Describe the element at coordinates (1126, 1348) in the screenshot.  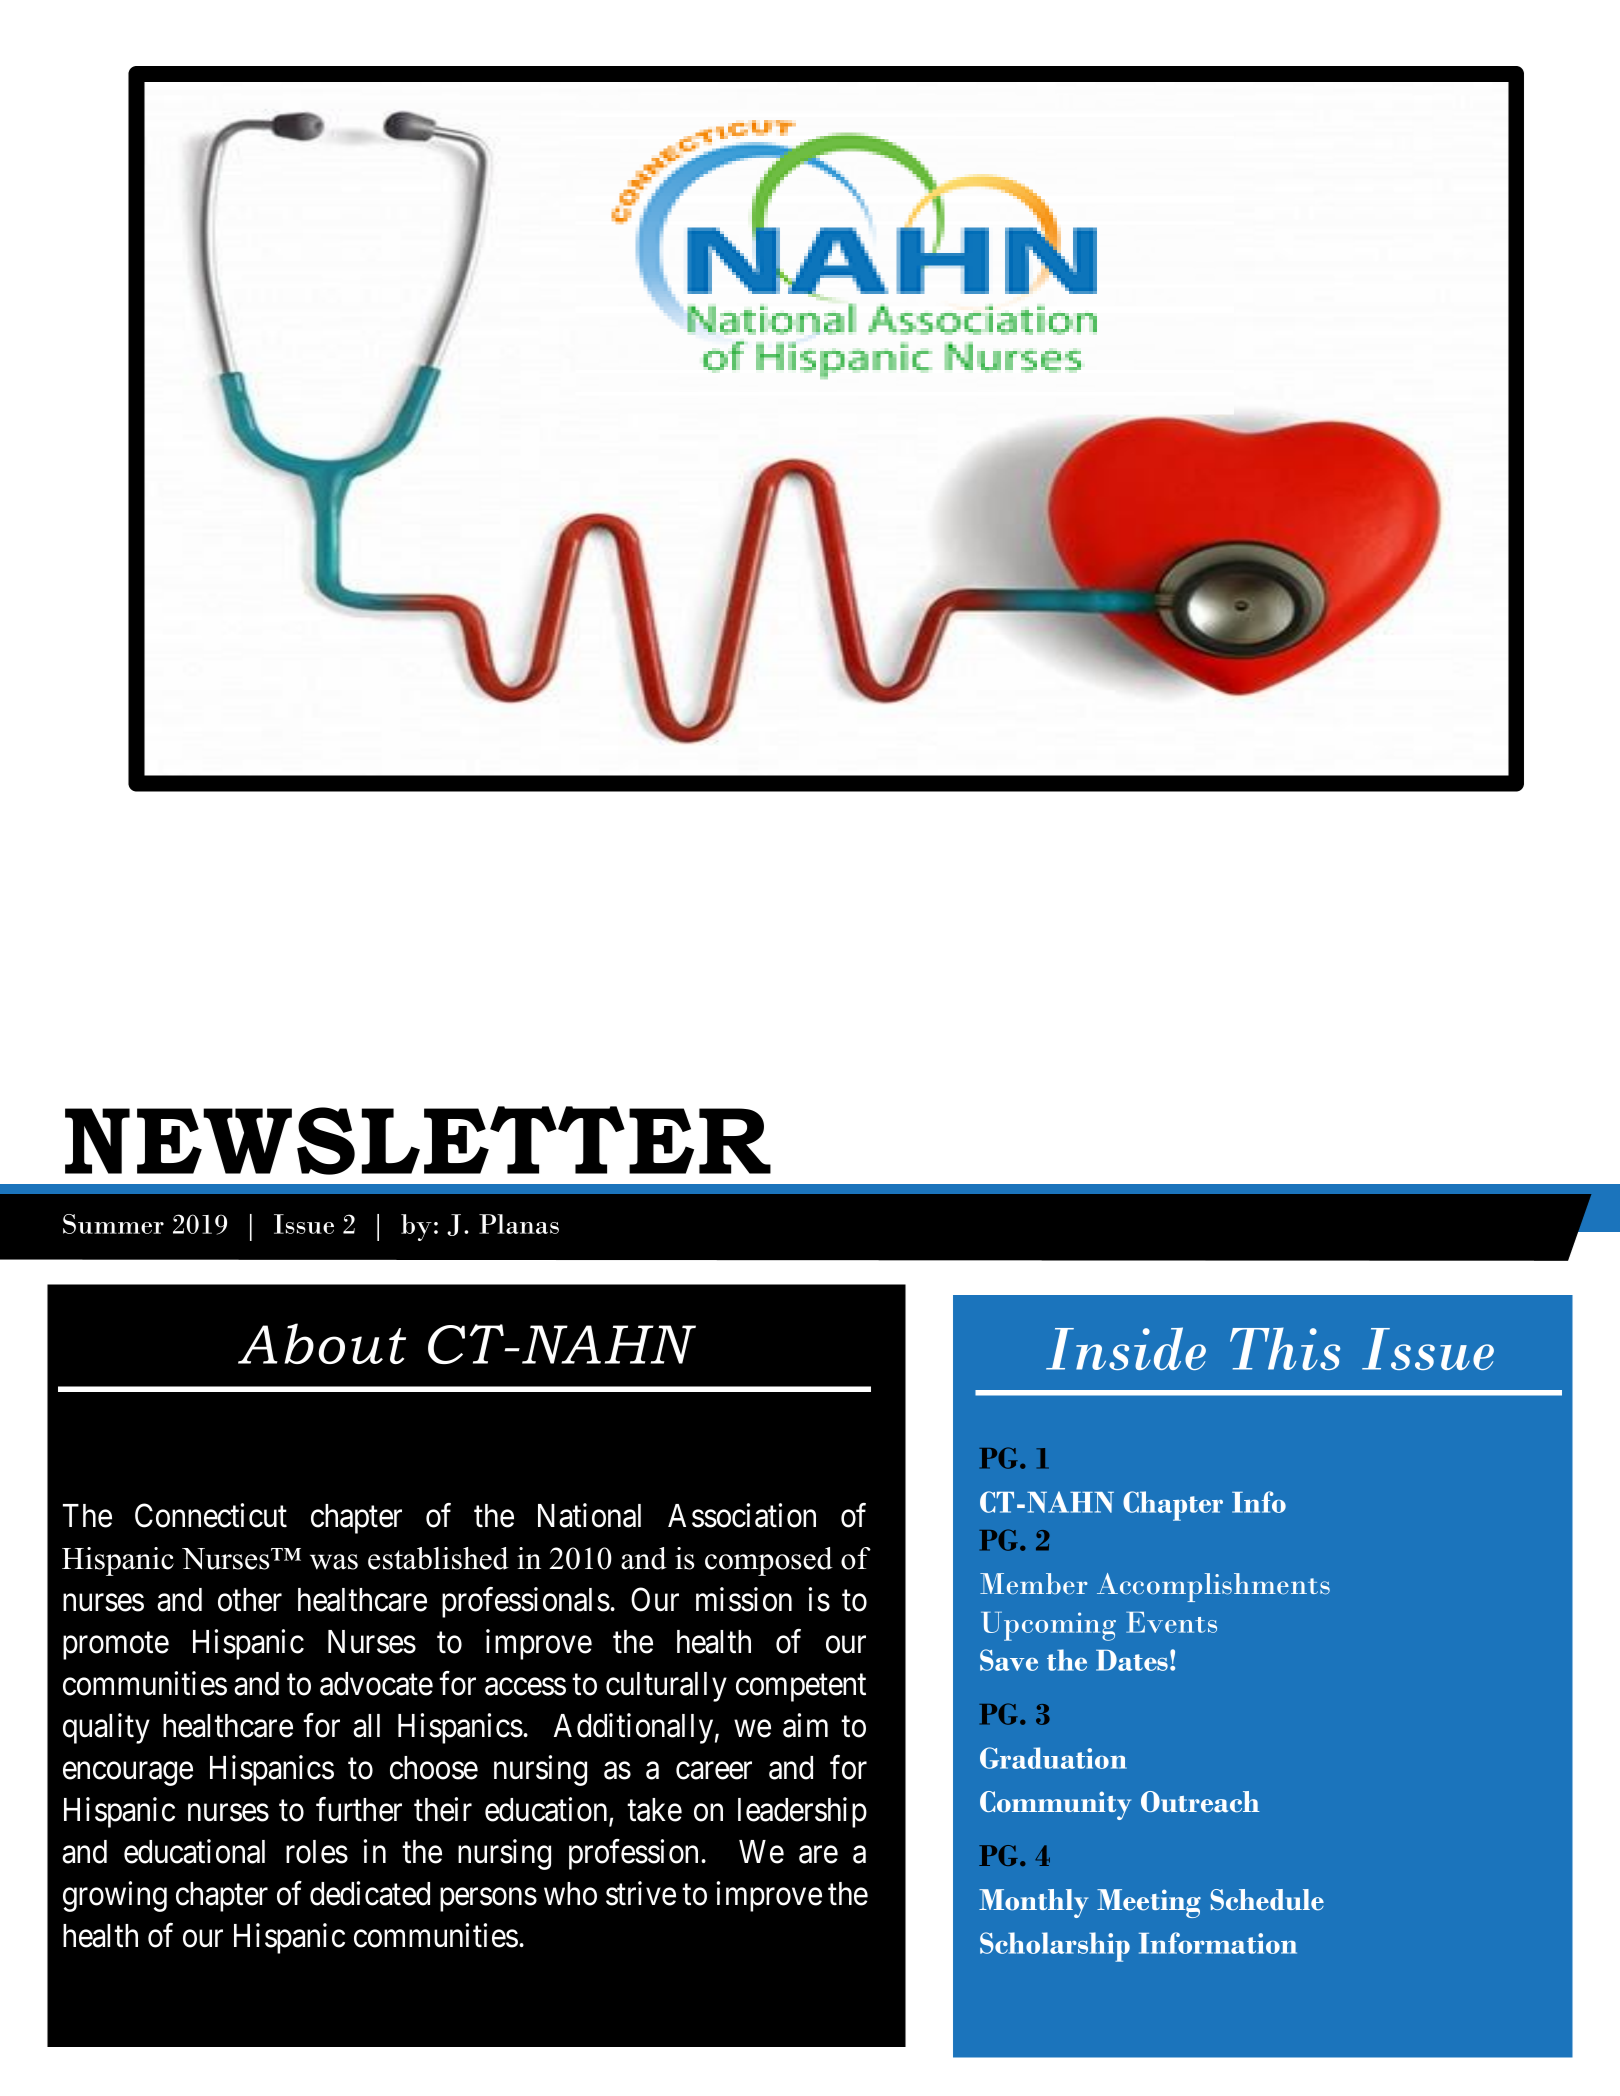
I see `Inside` at that location.
